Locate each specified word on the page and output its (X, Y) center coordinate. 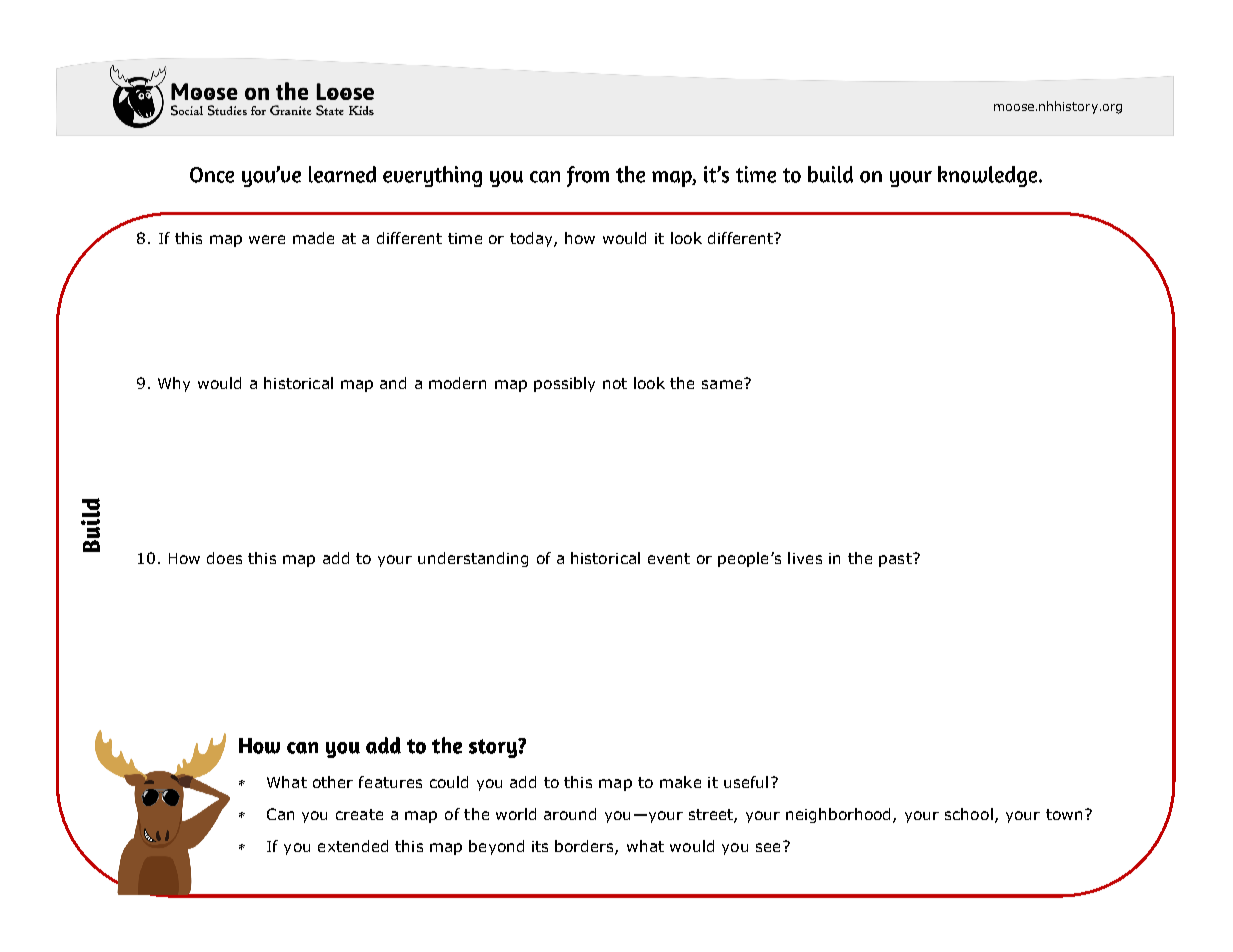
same (723, 383)
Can (280, 814)
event (669, 558)
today (532, 239)
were (267, 239)
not (615, 383)
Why (174, 384)
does (224, 558)
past (896, 560)
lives (805, 558)
